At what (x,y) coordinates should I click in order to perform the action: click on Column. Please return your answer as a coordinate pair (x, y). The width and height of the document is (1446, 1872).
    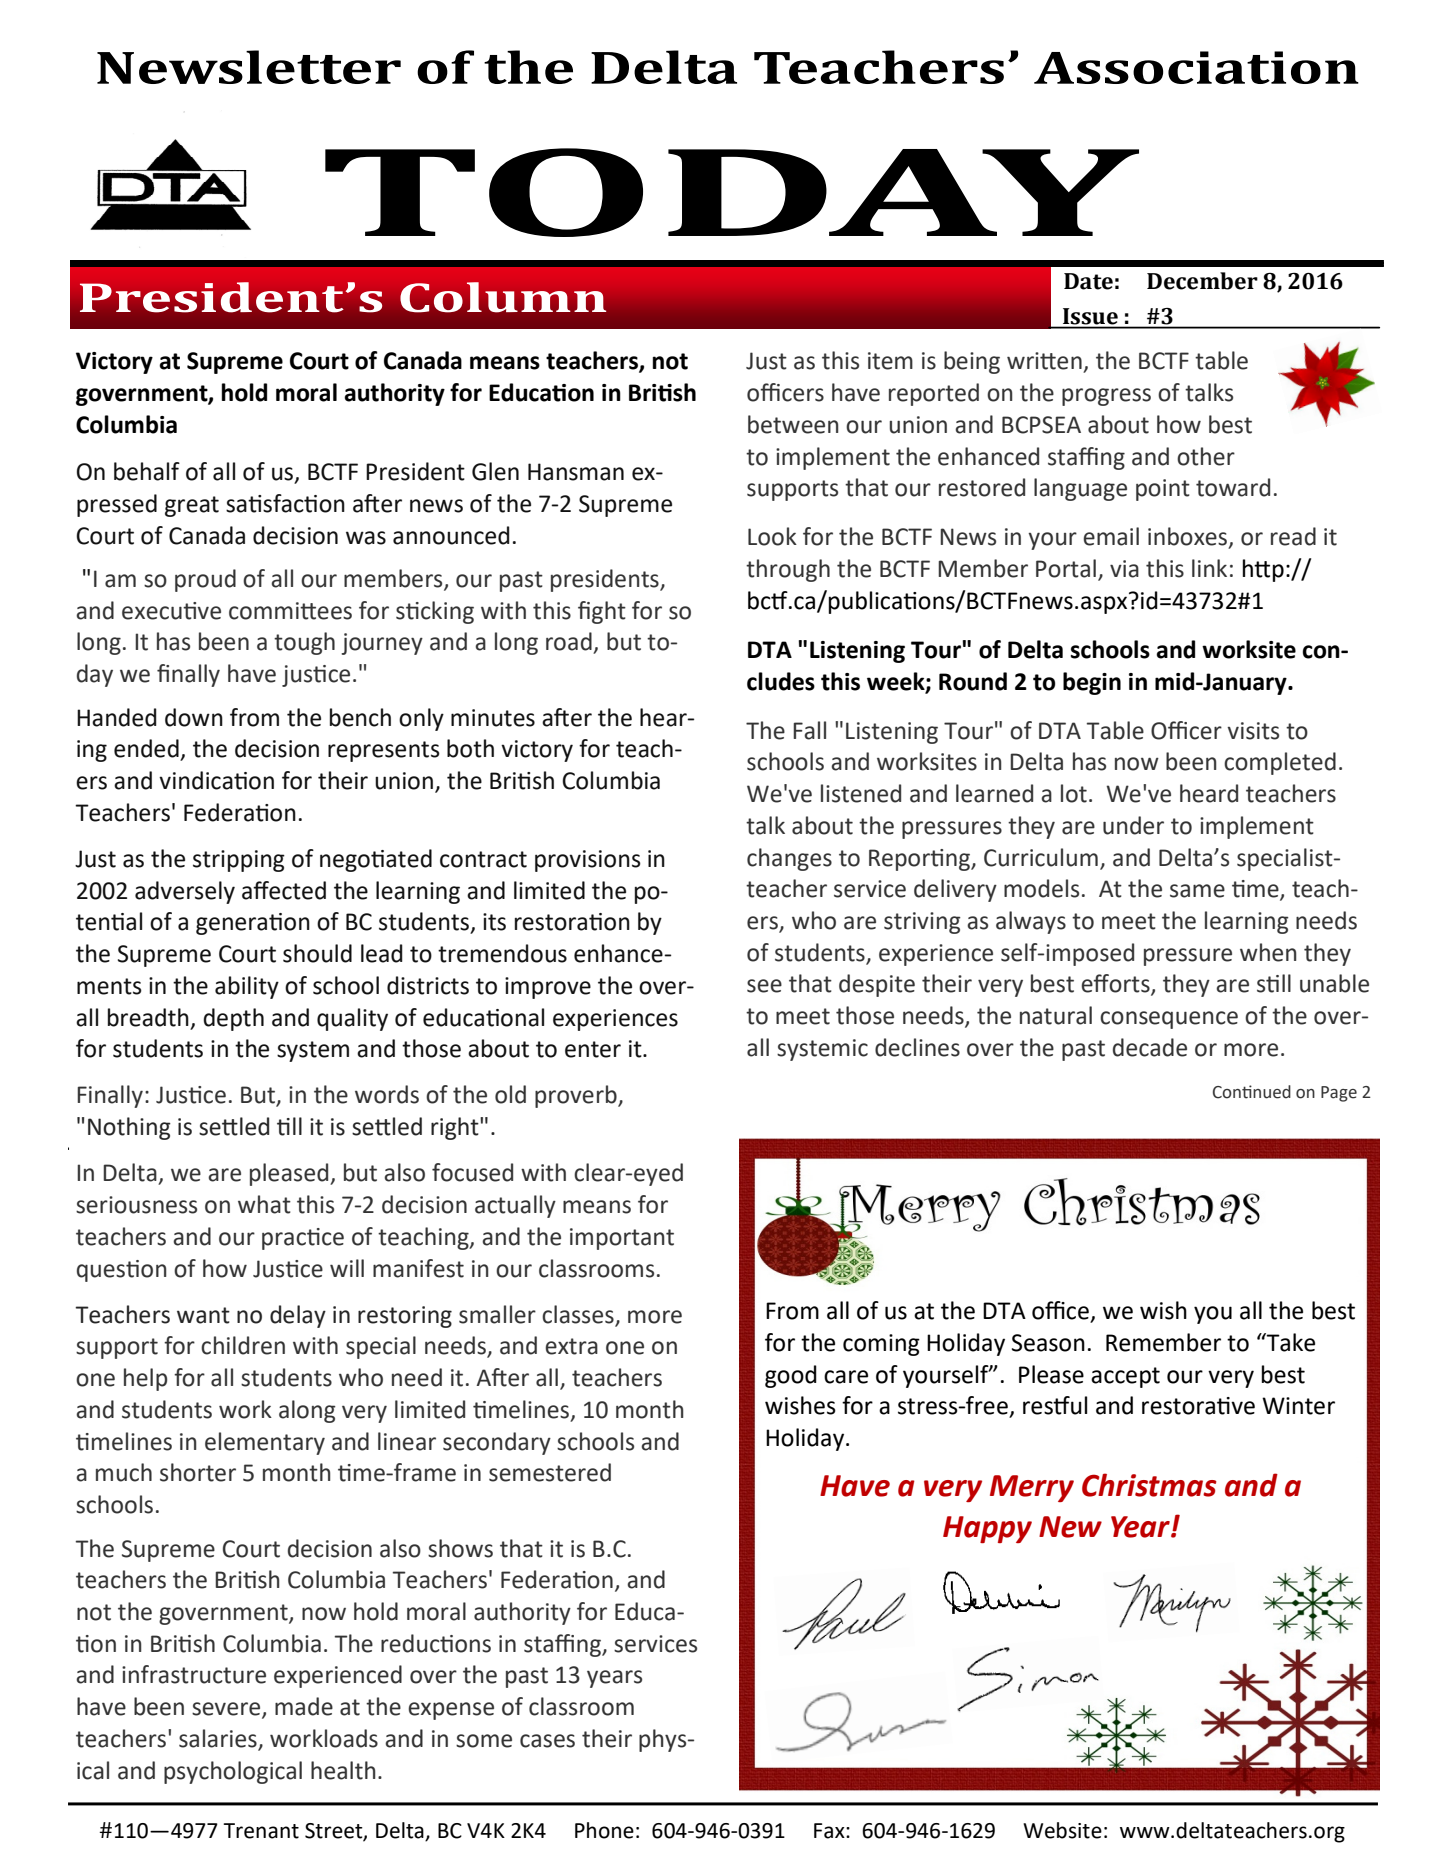
    Looking at the image, I should click on (503, 297).
